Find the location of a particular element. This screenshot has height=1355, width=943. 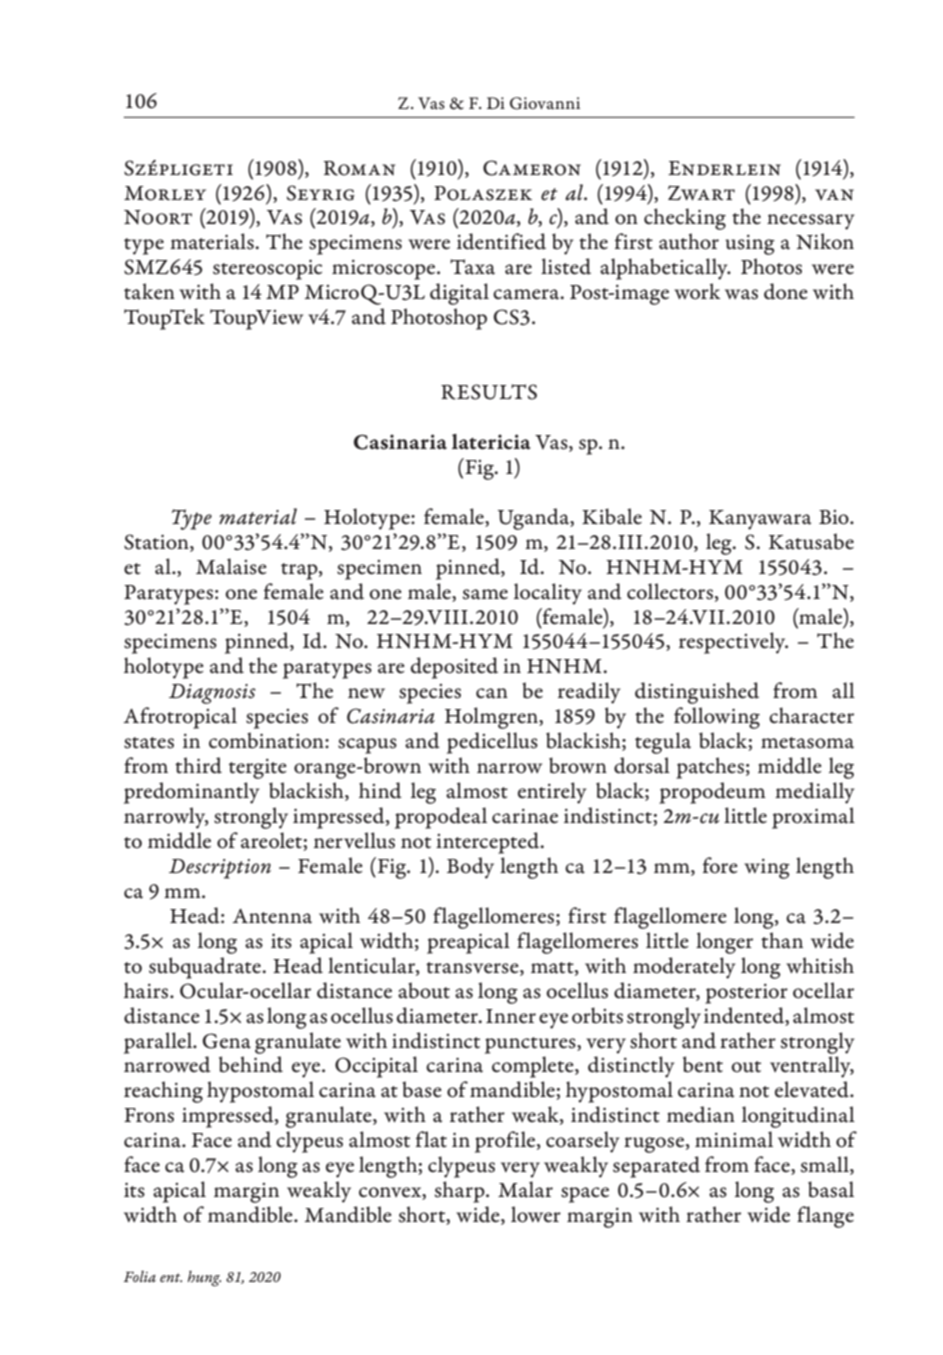

necessary is located at coordinates (810, 222).
